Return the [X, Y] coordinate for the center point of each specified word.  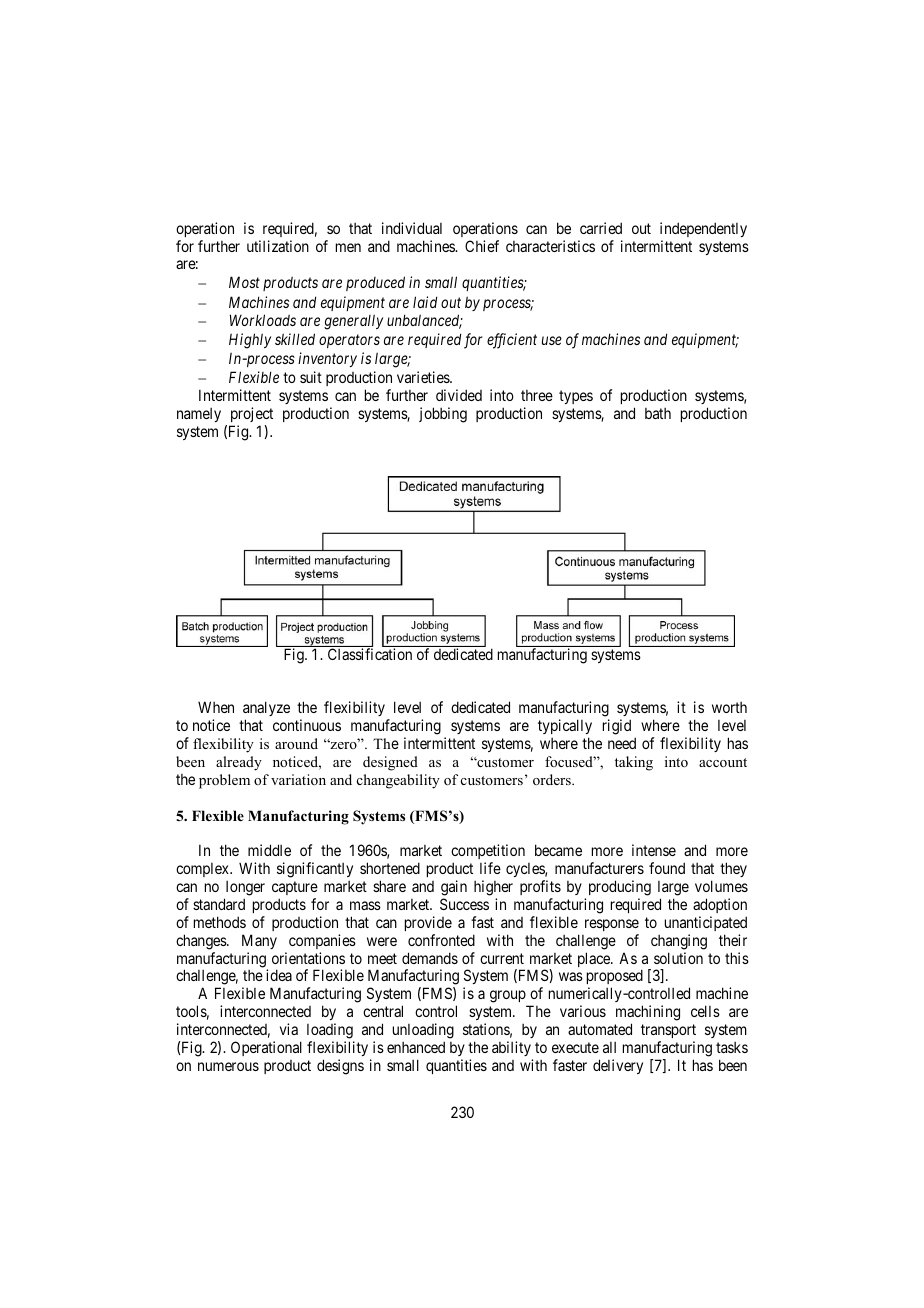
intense [654, 850]
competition [488, 853]
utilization [278, 246]
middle [269, 850]
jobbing [443, 415]
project [252, 414]
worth [729, 707]
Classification [370, 654]
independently [703, 229]
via [289, 1029]
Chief [482, 246]
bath [658, 413]
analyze [266, 710]
